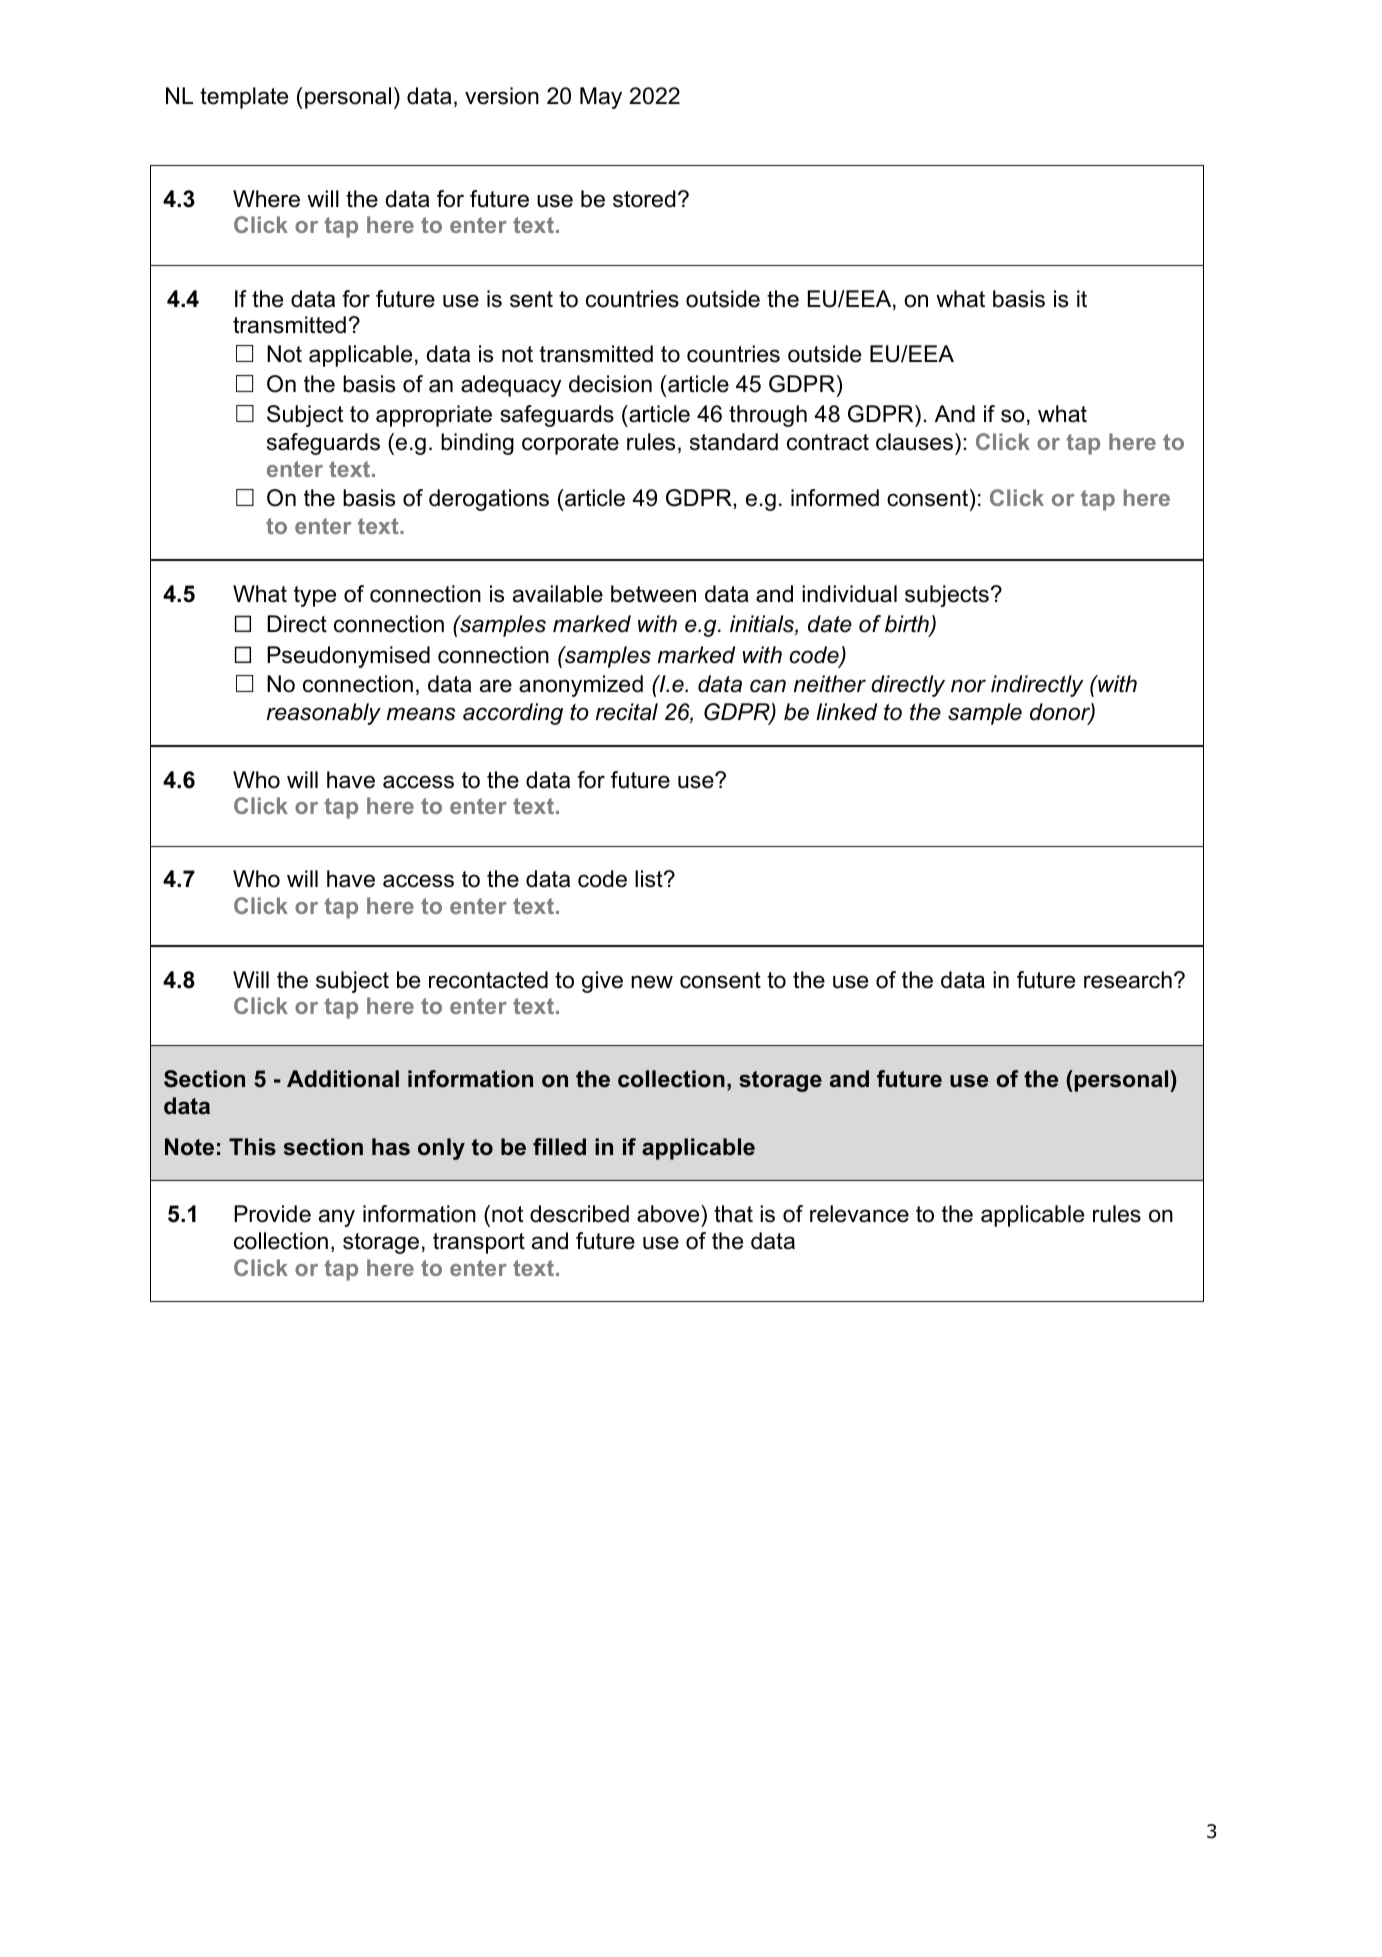 The image size is (1382, 1957). Describe the element at coordinates (244, 98) in the screenshot. I see `template` at that location.
